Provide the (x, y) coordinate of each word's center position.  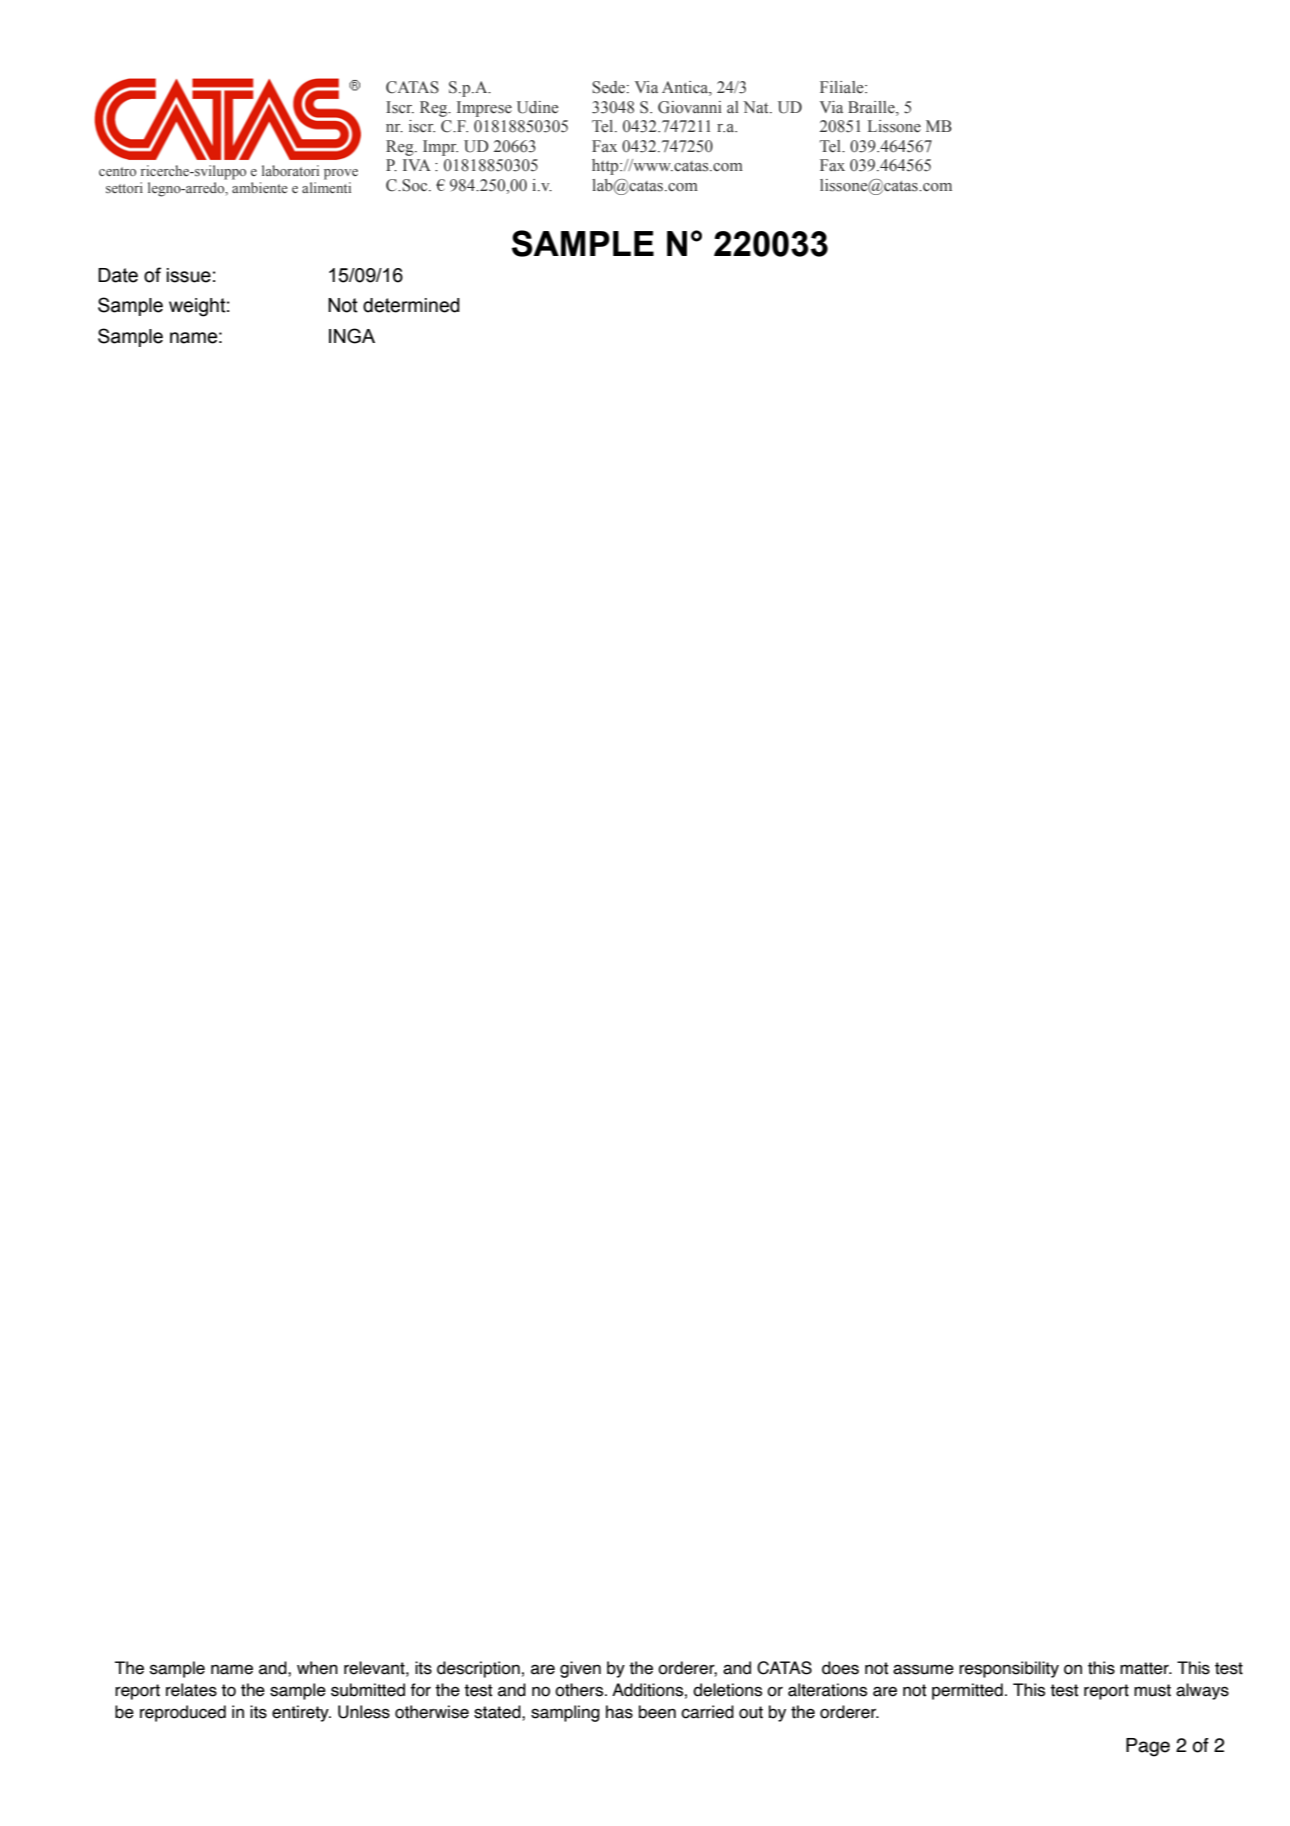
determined (411, 305)
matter (1145, 1668)
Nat (757, 107)
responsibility (1009, 1669)
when (317, 1668)
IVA (417, 165)
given (580, 1669)
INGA (352, 336)
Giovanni (690, 107)
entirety (301, 1713)
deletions (727, 1690)
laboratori (290, 170)
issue (189, 275)
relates (191, 1690)
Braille (872, 107)
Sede (610, 87)
